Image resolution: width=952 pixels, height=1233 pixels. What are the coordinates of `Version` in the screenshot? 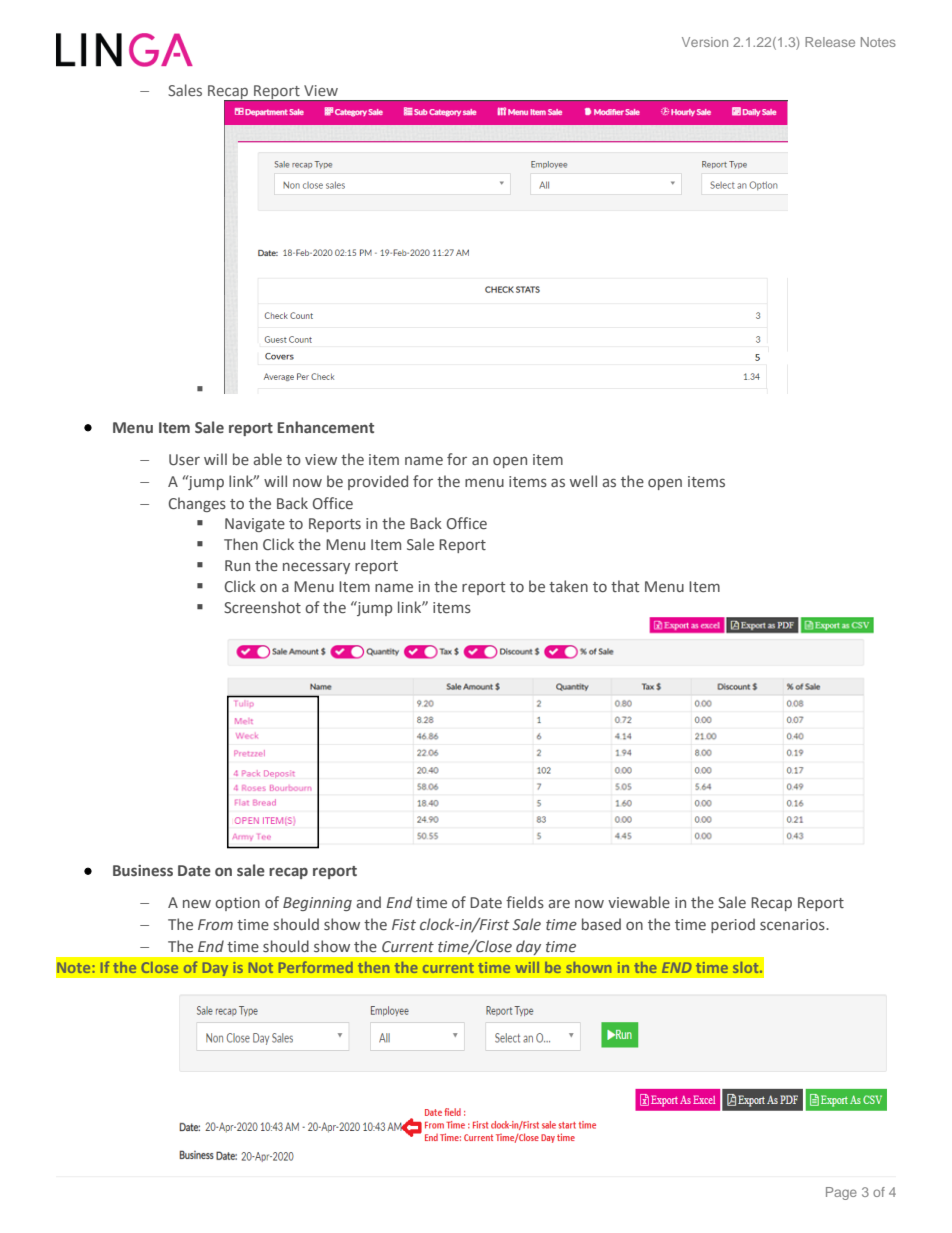 It's located at (705, 42).
